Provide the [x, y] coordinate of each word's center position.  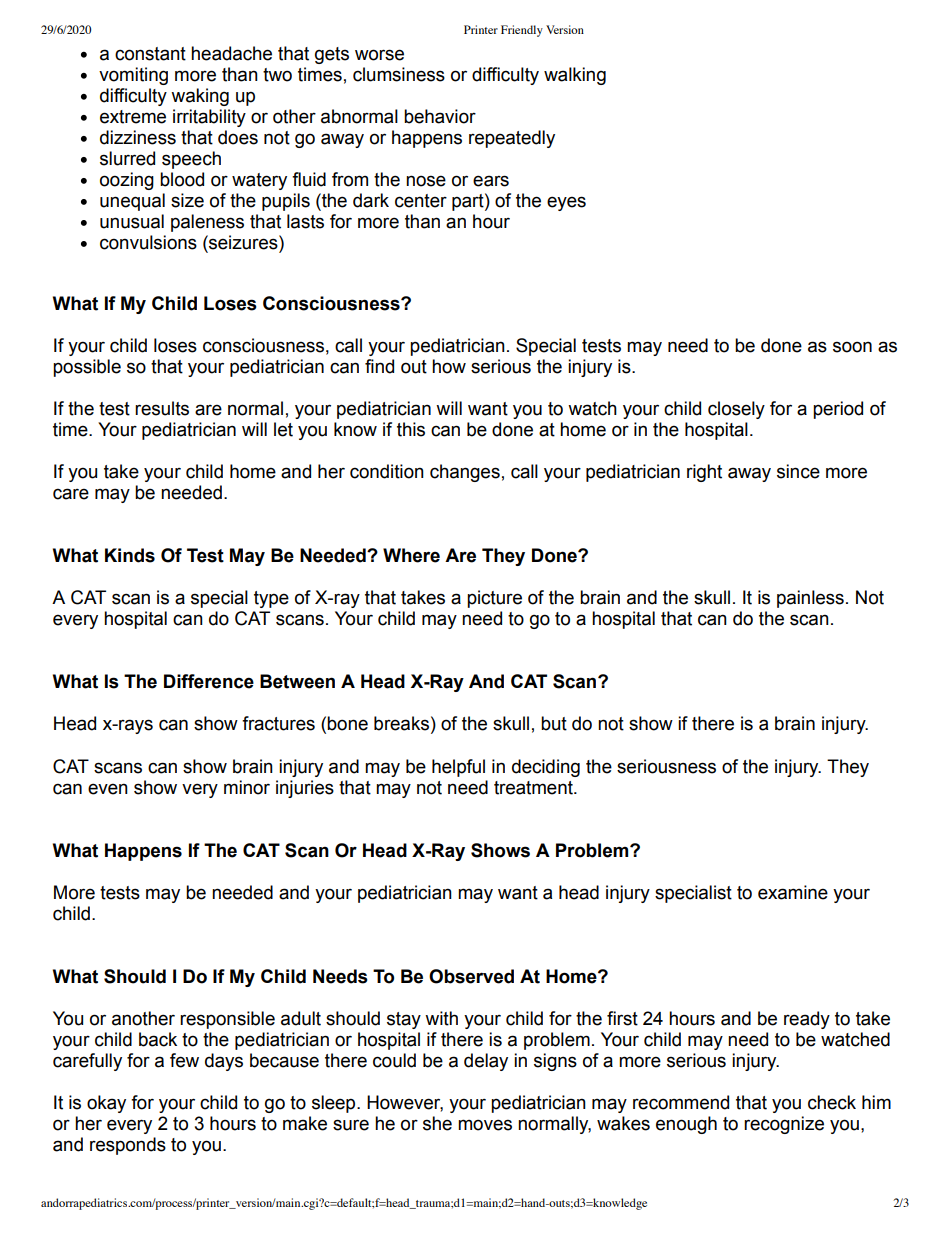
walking [575, 76]
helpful [458, 768]
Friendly [522, 31]
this [411, 429]
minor [247, 787]
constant [150, 54]
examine [793, 892]
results [162, 408]
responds [128, 1146]
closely [736, 410]
